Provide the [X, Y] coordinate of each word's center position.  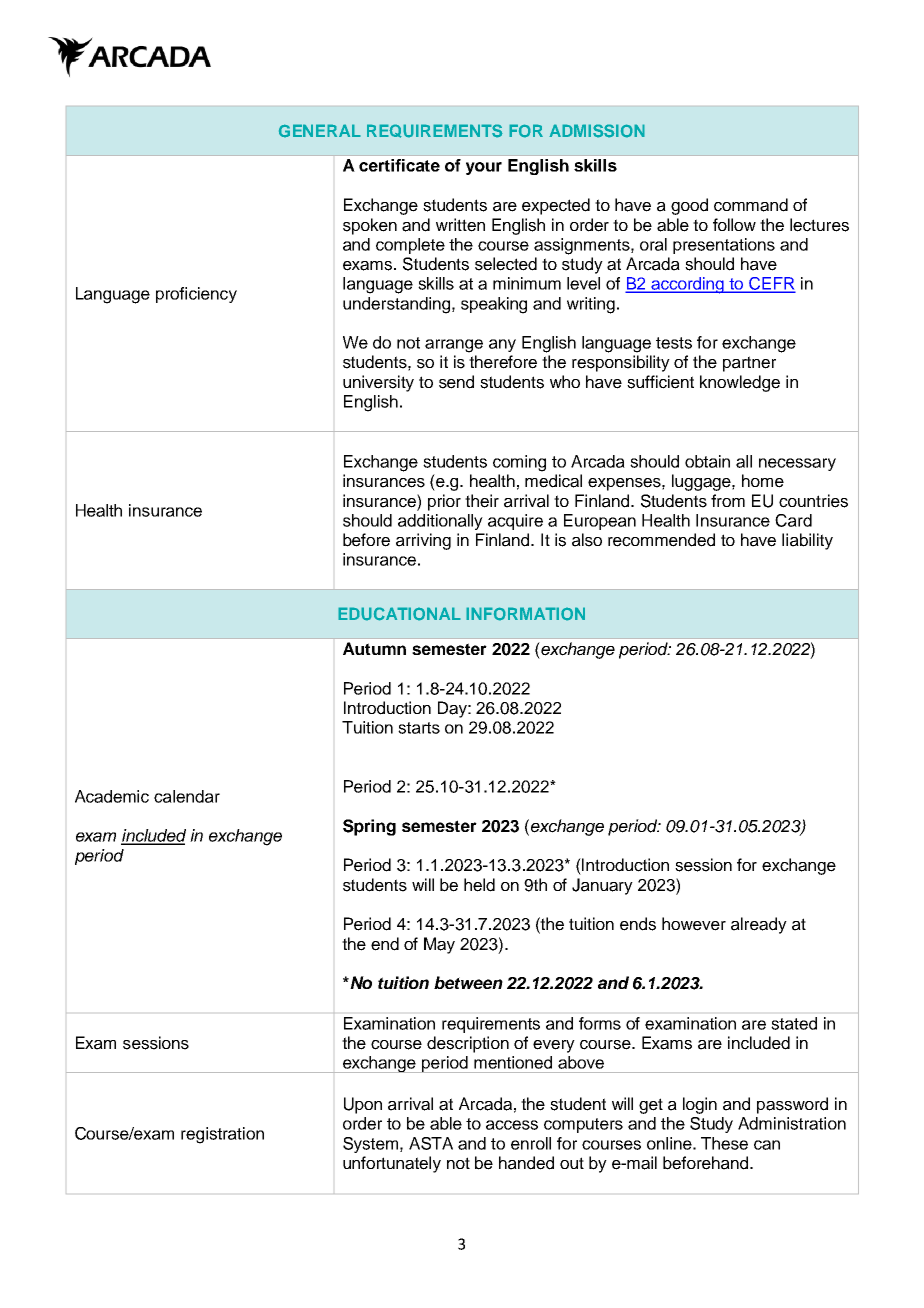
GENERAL [320, 131]
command [751, 205]
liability [807, 541]
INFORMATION [525, 614]
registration [222, 1135]
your [484, 168]
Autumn [374, 648]
